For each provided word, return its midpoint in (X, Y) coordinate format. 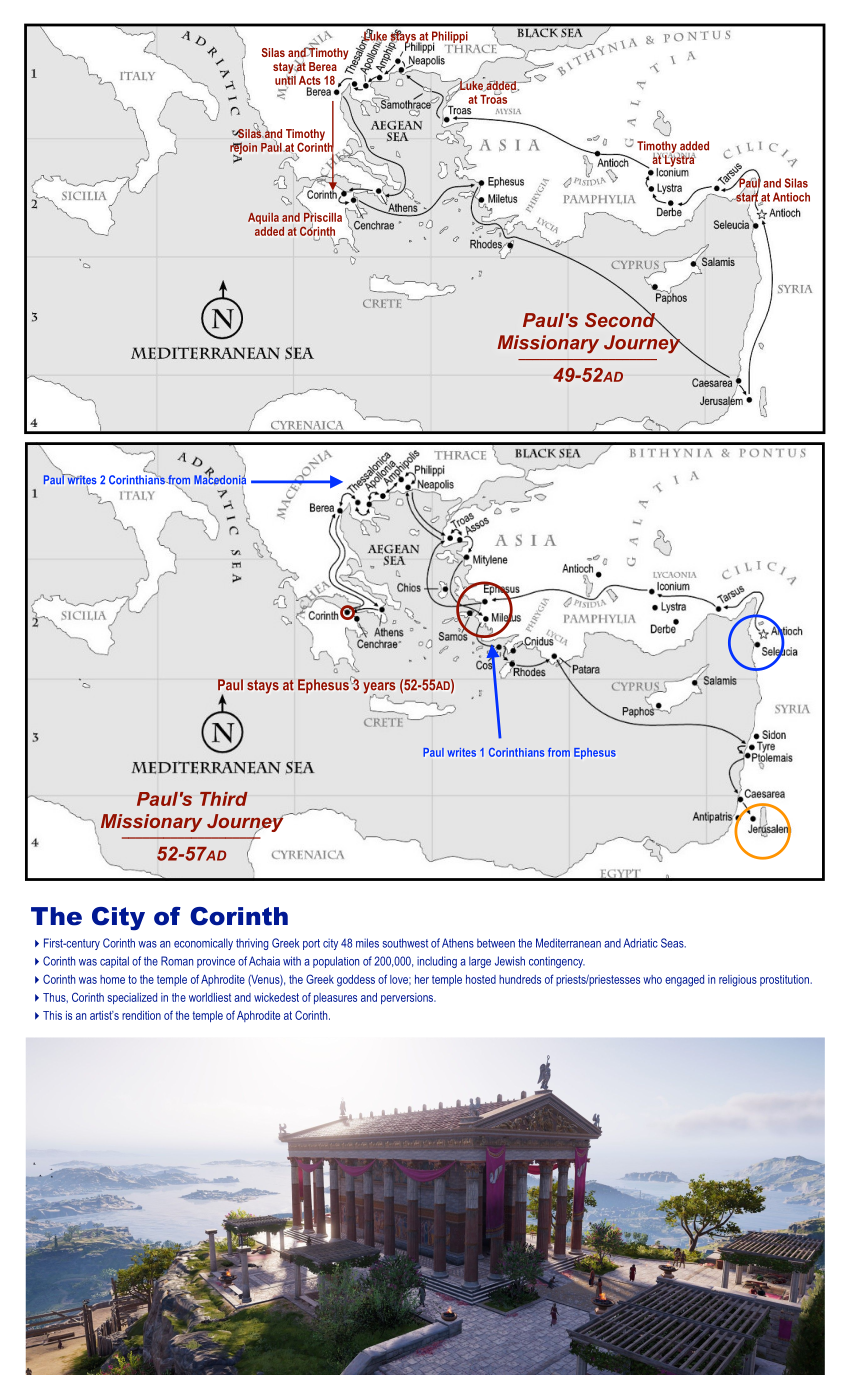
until (285, 79)
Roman (177, 961)
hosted (481, 979)
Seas (673, 943)
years (379, 689)
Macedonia (220, 480)
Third (224, 799)
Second (621, 318)
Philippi (449, 38)
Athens (458, 943)
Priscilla (323, 217)
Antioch (791, 197)
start (747, 197)
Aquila (263, 218)
